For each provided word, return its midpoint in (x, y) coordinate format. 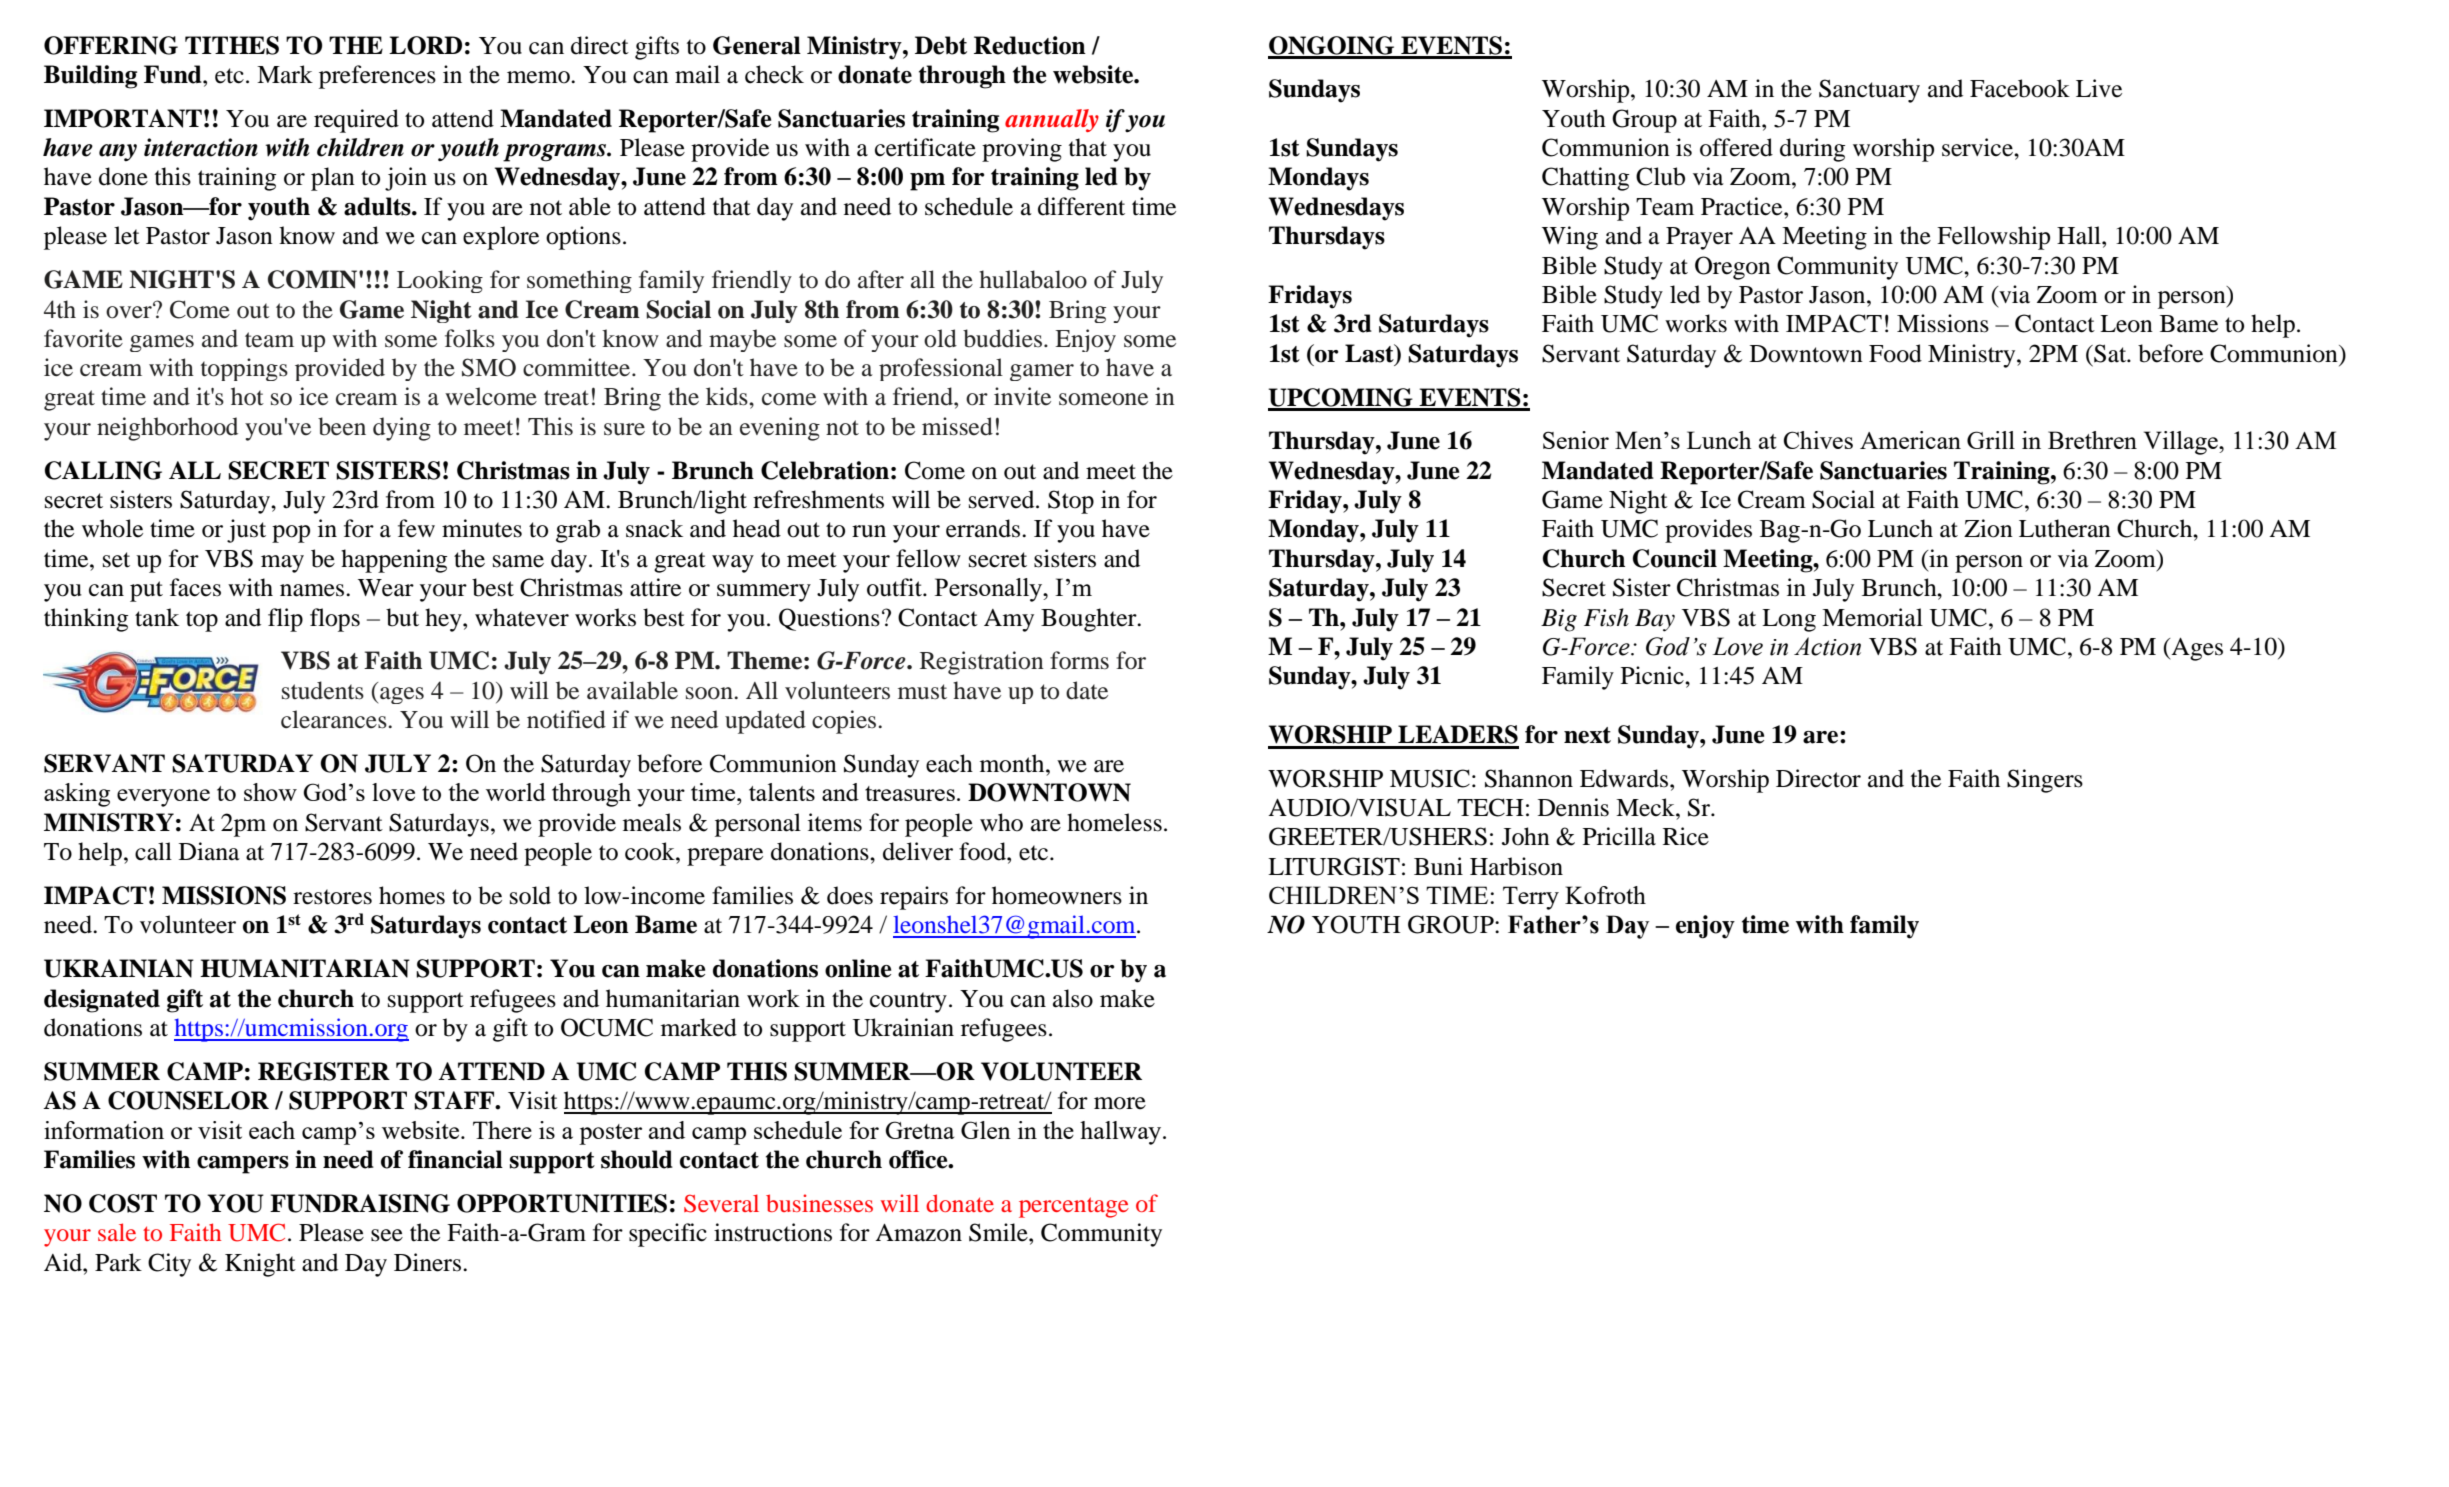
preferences (377, 77)
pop (291, 534)
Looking (440, 281)
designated (102, 1001)
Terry (1531, 898)
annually (1052, 120)
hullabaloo (1033, 279)
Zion (1988, 528)
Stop (1071, 502)
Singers (2045, 781)
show (270, 792)
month (1013, 763)
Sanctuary (1869, 91)
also (1073, 998)
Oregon (1733, 268)
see (387, 1235)
